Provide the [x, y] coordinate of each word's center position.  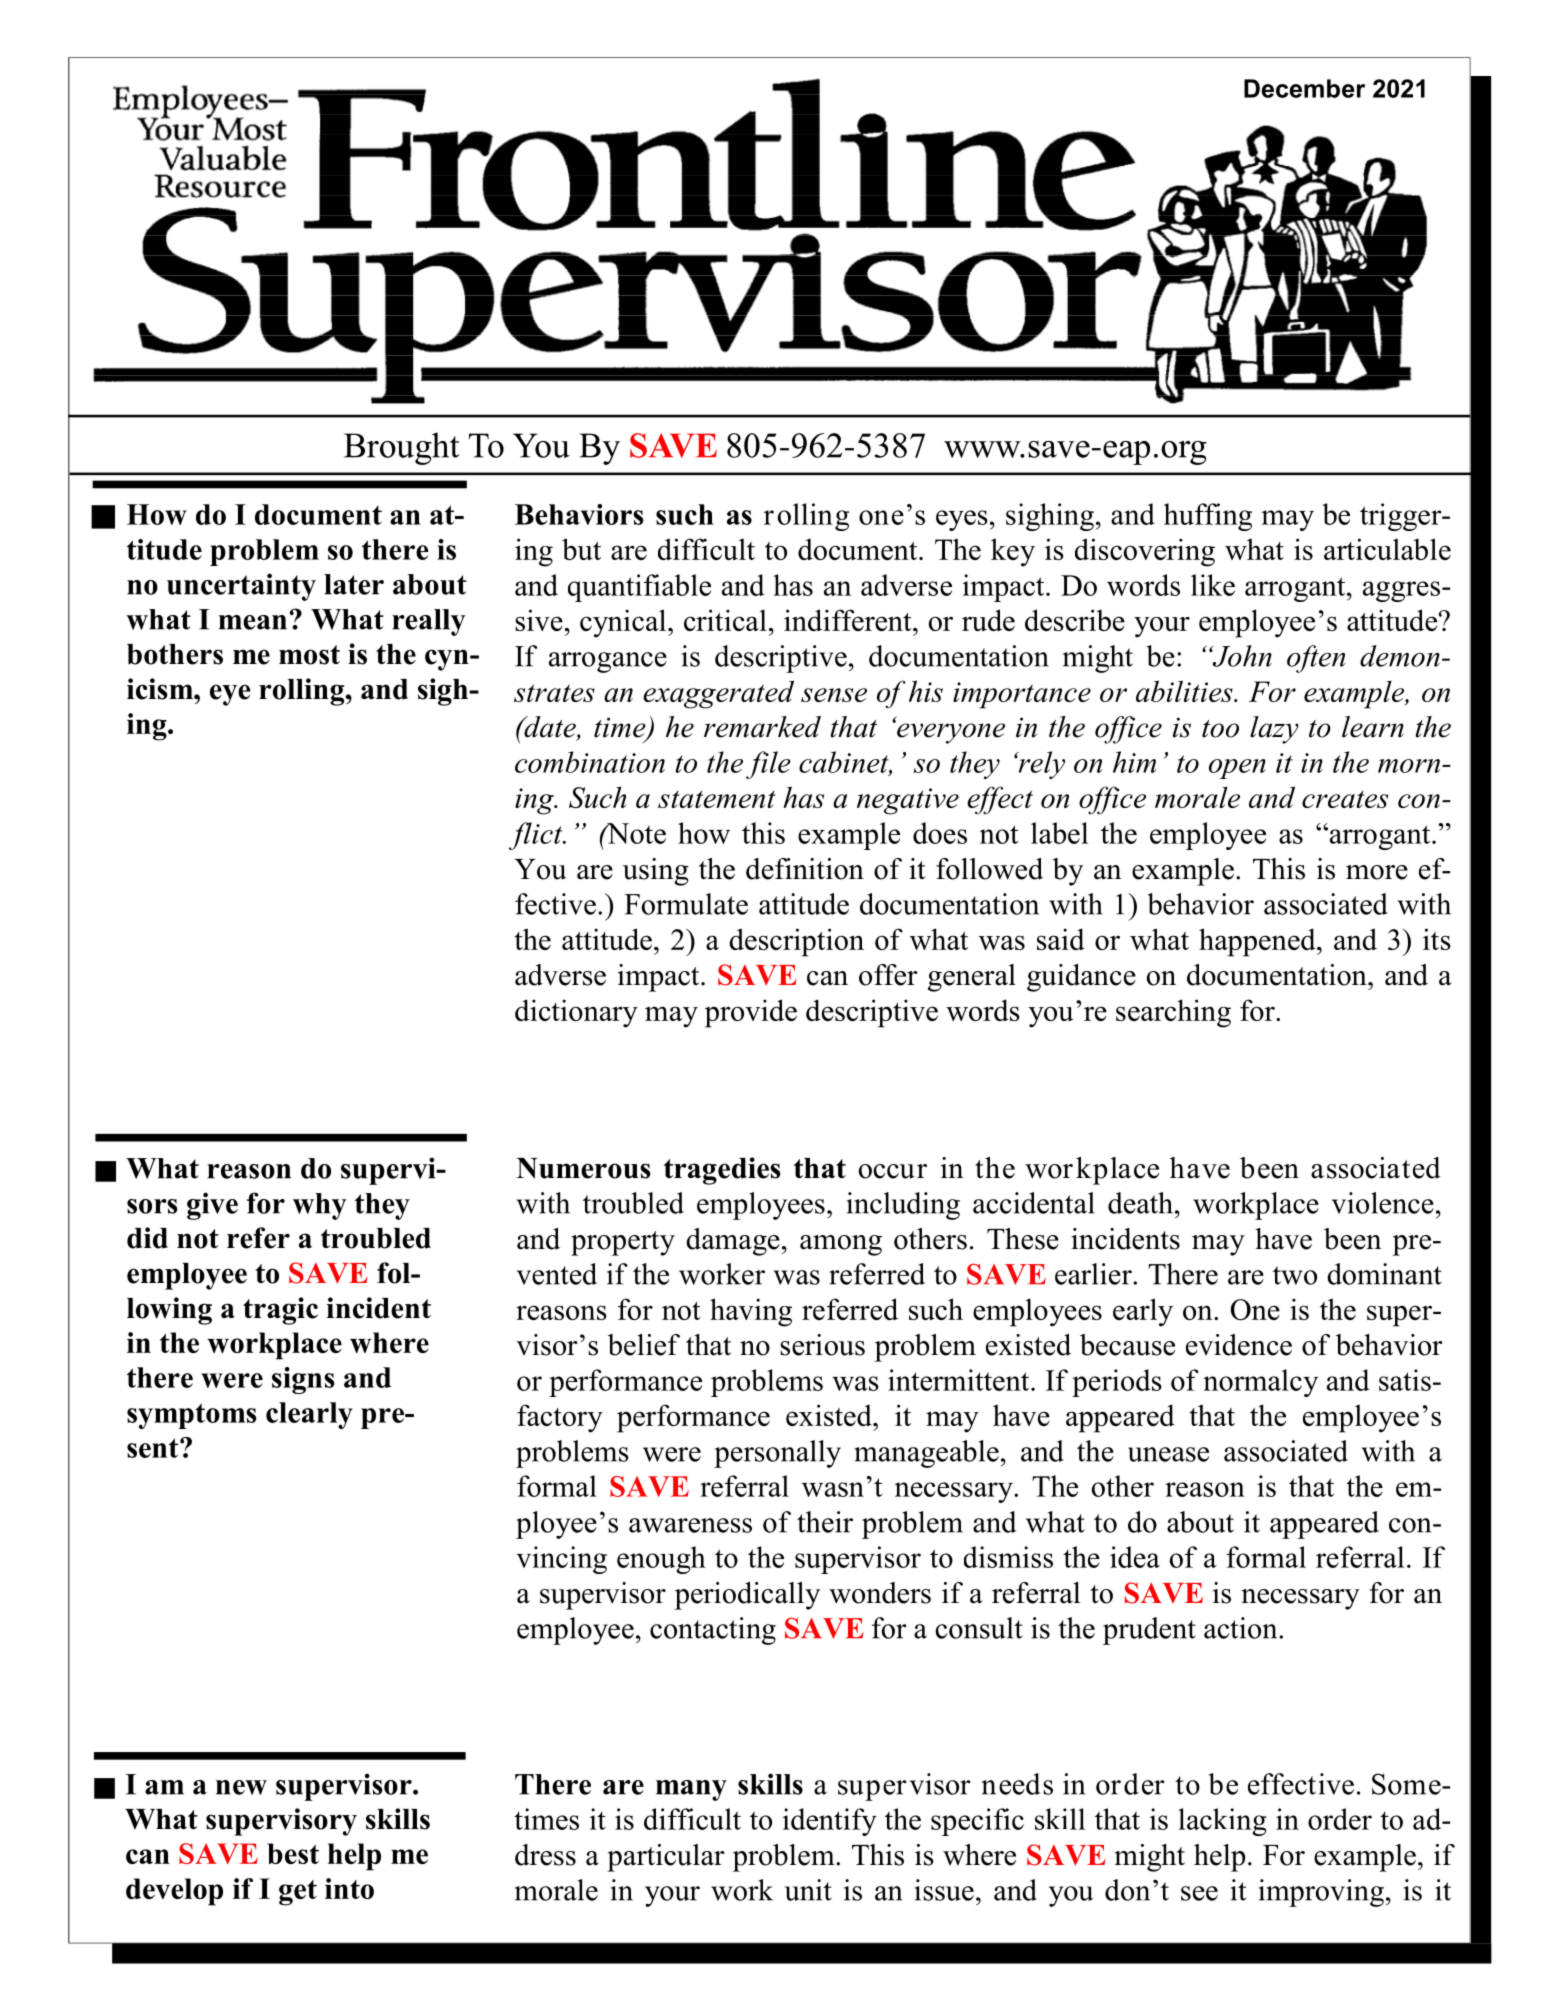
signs [303, 1380]
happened [1258, 942]
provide [751, 1013]
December [1304, 88]
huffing [1208, 517]
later [354, 584]
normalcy [1260, 1383]
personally [777, 1454]
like [1213, 585]
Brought [402, 448]
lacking [1222, 1822]
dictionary [576, 1013]
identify [830, 1822]
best [293, 1853]
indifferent [849, 620]
